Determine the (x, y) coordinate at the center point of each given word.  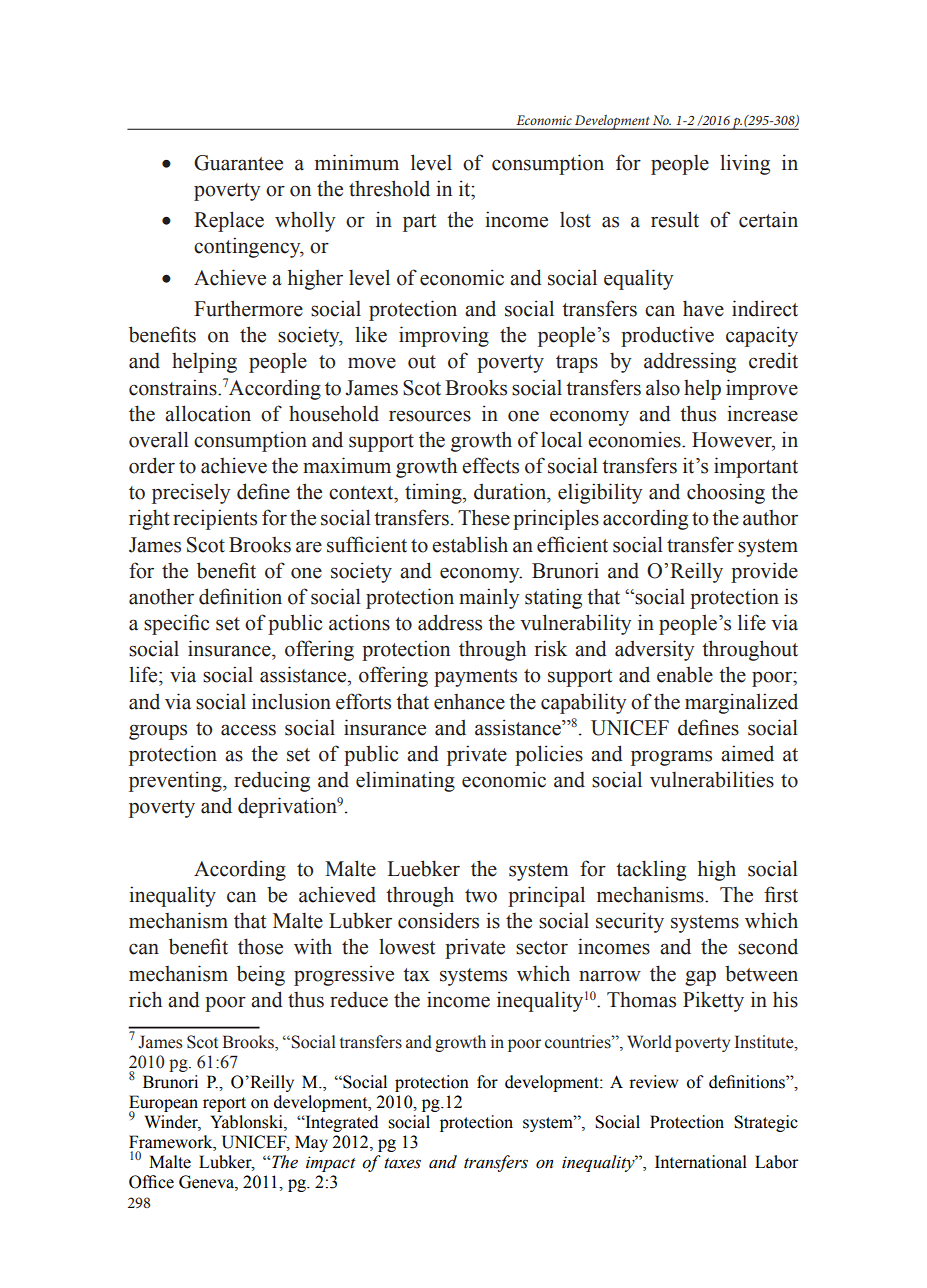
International (701, 1162)
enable (685, 674)
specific (176, 624)
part (419, 223)
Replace (229, 221)
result (675, 219)
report (224, 1104)
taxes (402, 1163)
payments (475, 678)
